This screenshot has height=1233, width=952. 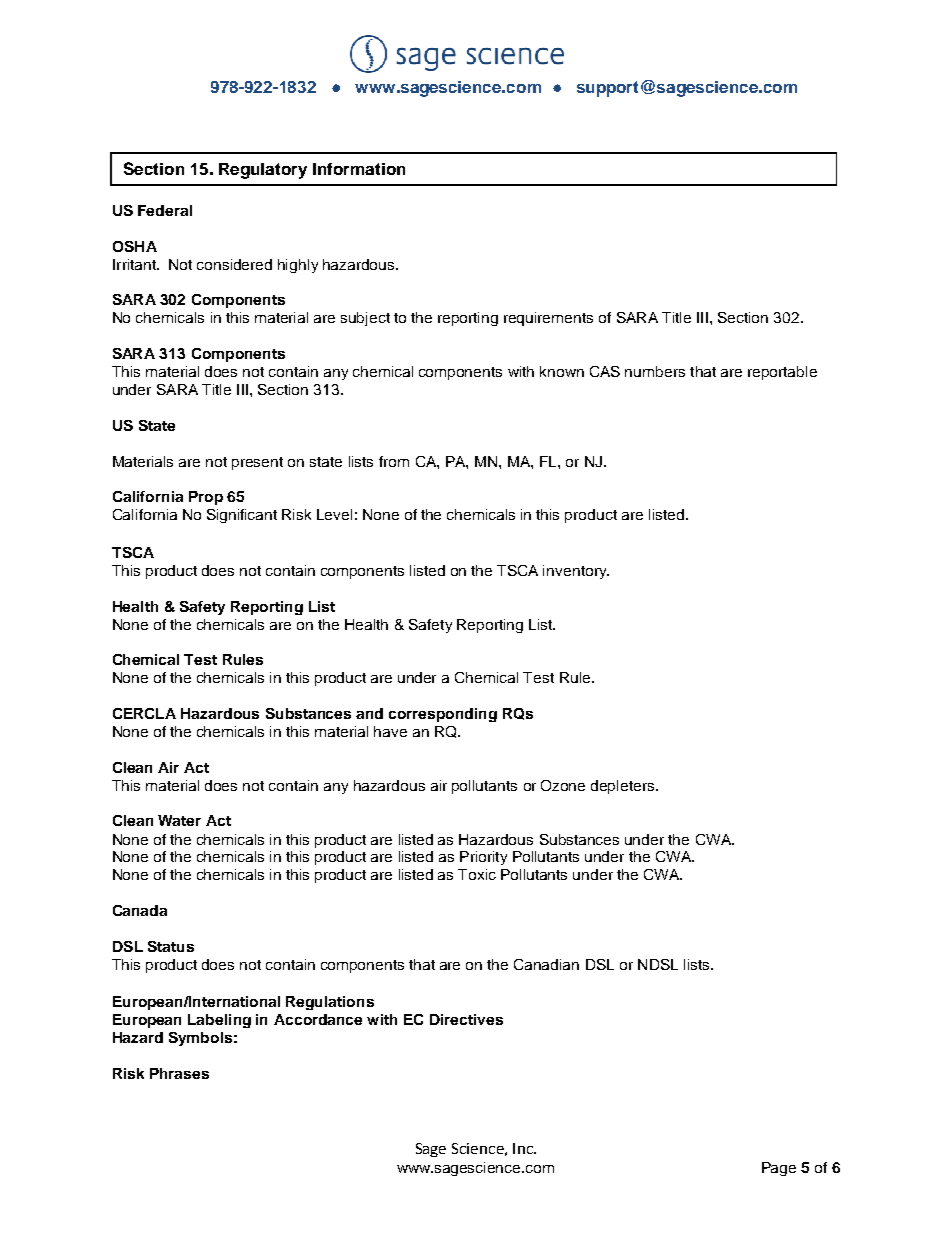 What do you see at coordinates (165, 210) in the screenshot?
I see `Federal` at bounding box center [165, 210].
